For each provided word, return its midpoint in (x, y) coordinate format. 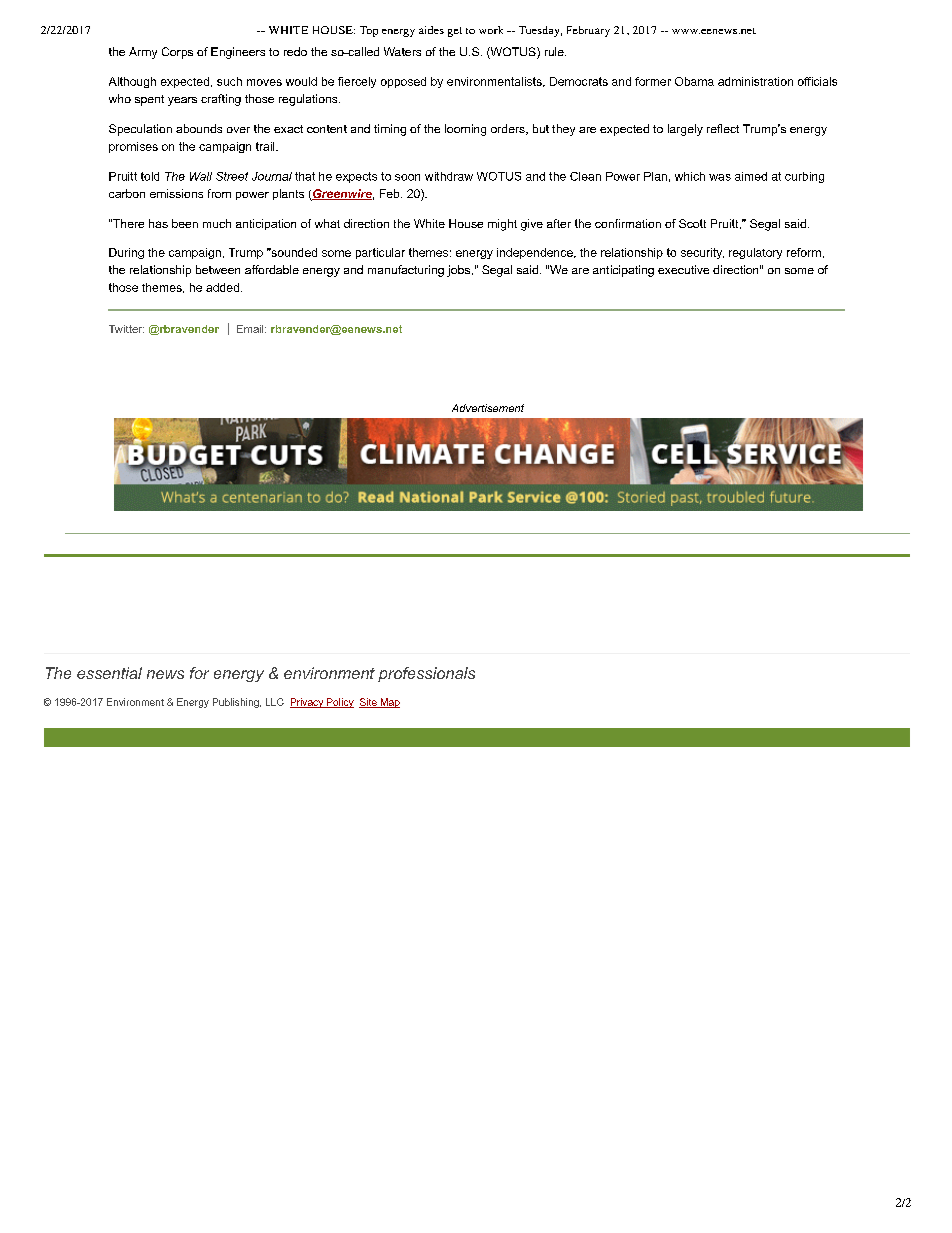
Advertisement (488, 408)
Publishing (237, 703)
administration (755, 81)
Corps (177, 53)
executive (683, 269)
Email (251, 329)
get (455, 32)
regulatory (755, 253)
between (218, 269)
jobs (458, 271)
